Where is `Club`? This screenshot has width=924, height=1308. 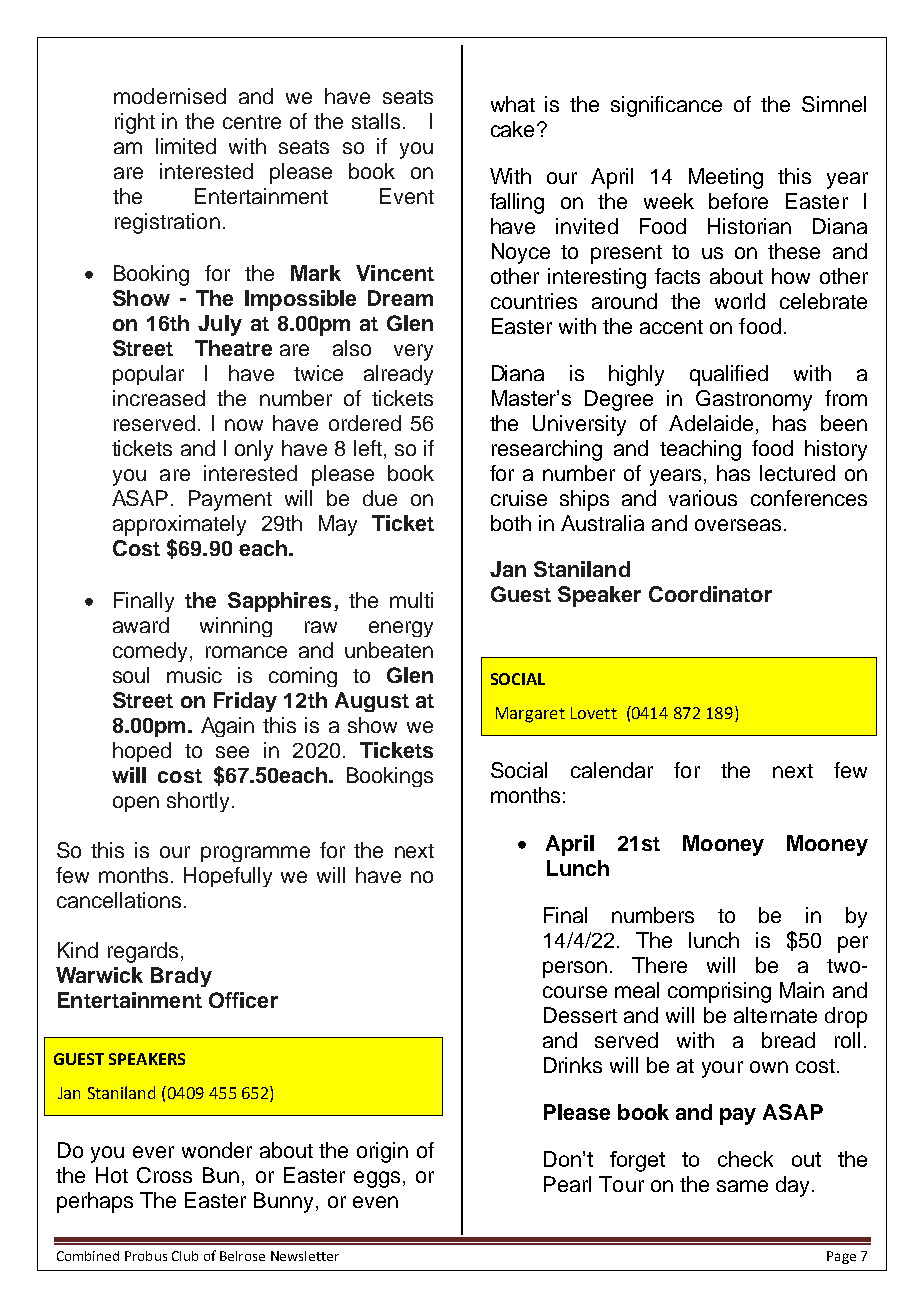
Club is located at coordinates (185, 1256).
